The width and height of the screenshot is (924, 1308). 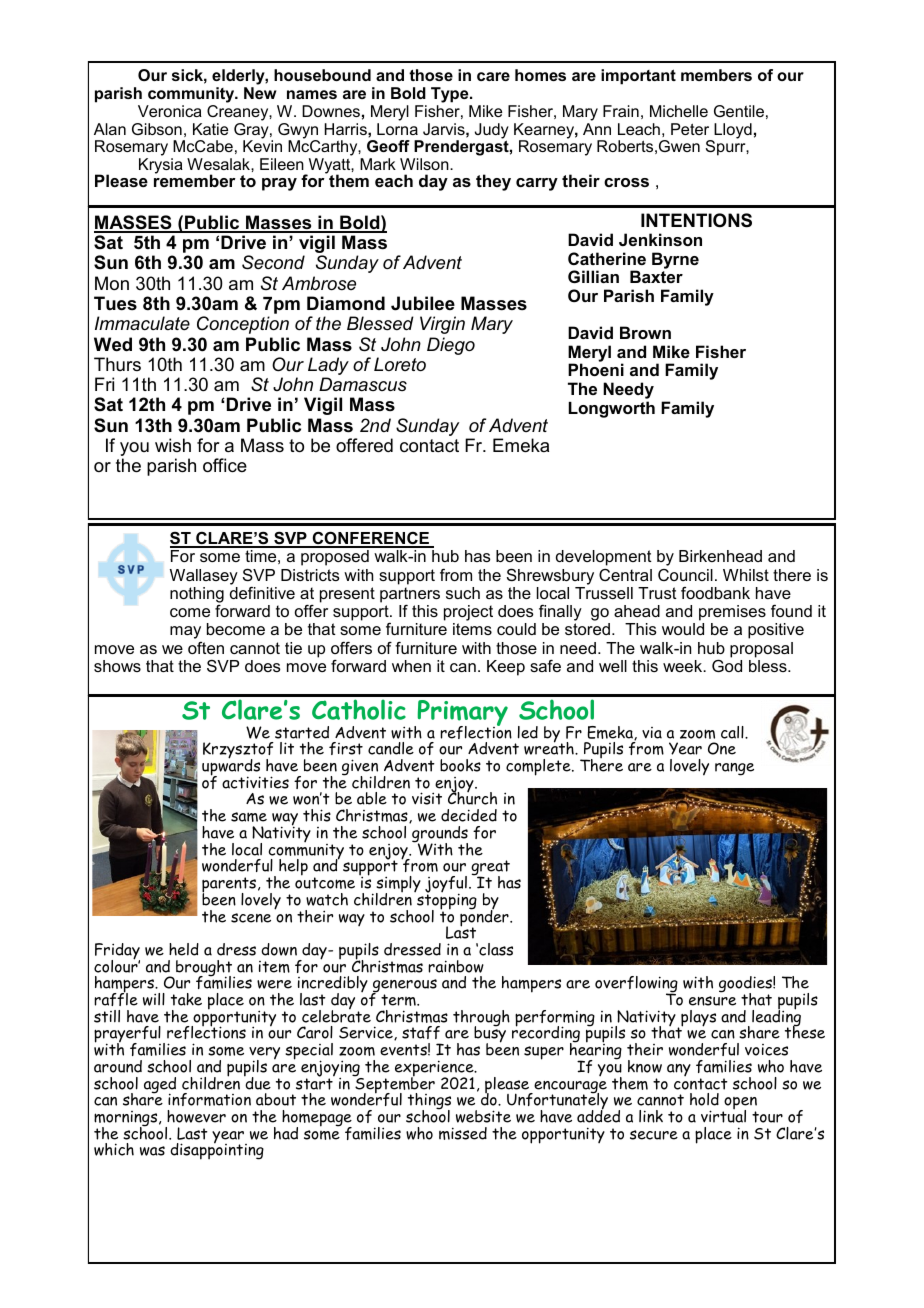 What do you see at coordinates (231, 767) in the screenshot?
I see `upwards` at bounding box center [231, 767].
